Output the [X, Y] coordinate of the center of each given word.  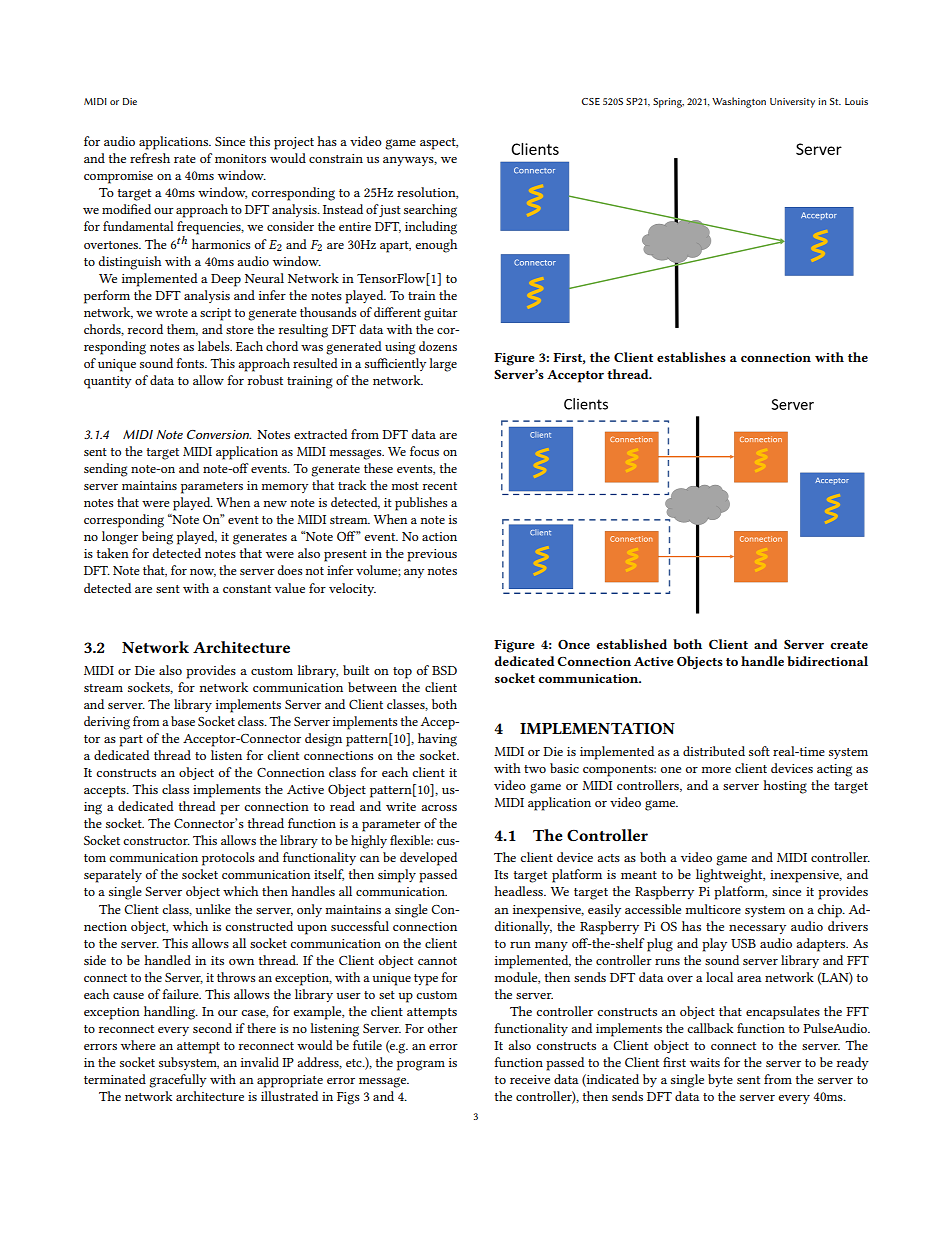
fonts [191, 363]
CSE [590, 101]
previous [432, 555]
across [439, 808]
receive [530, 1079]
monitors [240, 158]
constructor [156, 841]
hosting [785, 787]
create [849, 645]
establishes [691, 357]
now [203, 573]
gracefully [178, 1081]
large [443, 365]
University [792, 103]
